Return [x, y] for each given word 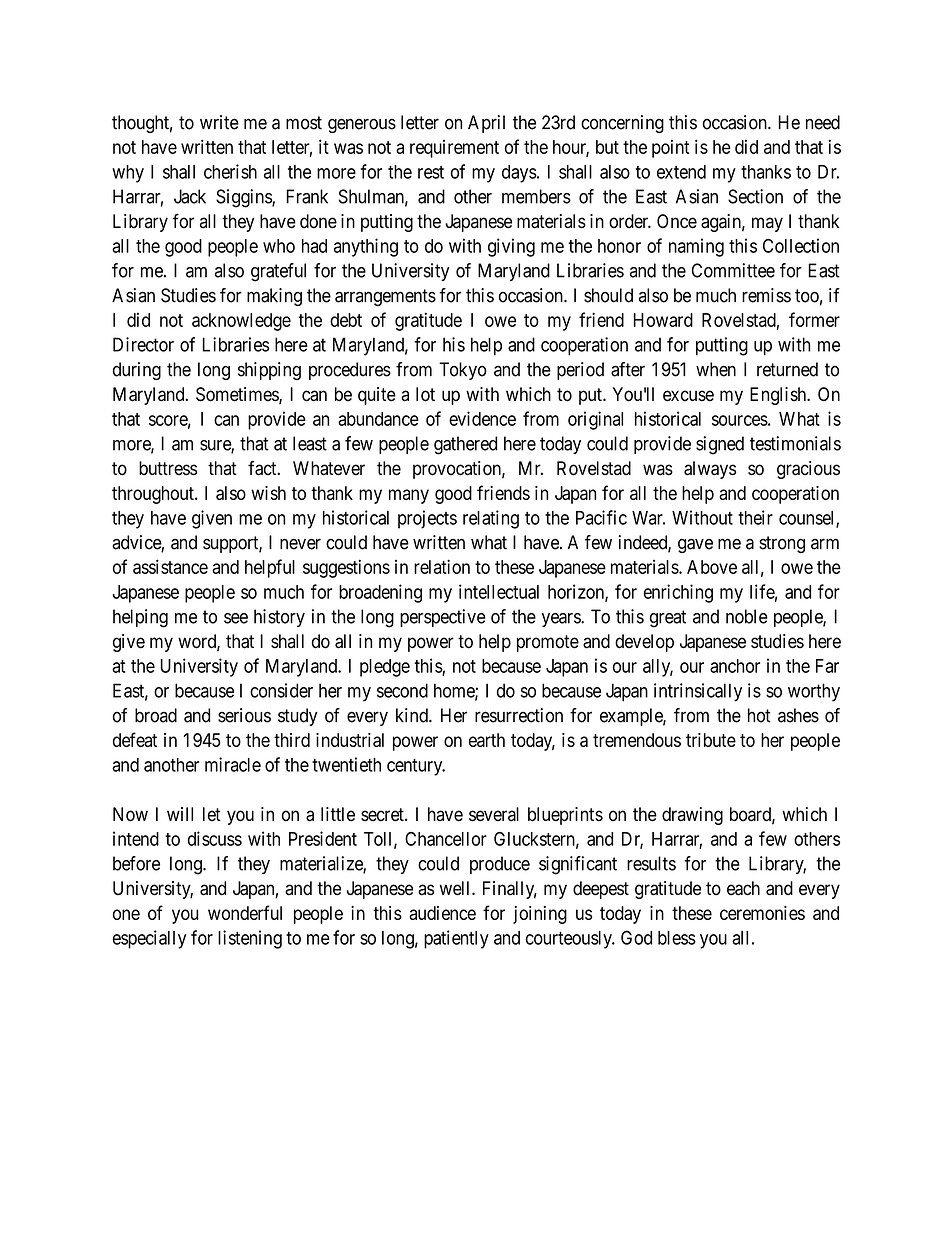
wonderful [245, 912]
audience [442, 913]
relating [491, 519]
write [219, 122]
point [671, 149]
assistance [170, 566]
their [755, 517]
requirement [454, 149]
